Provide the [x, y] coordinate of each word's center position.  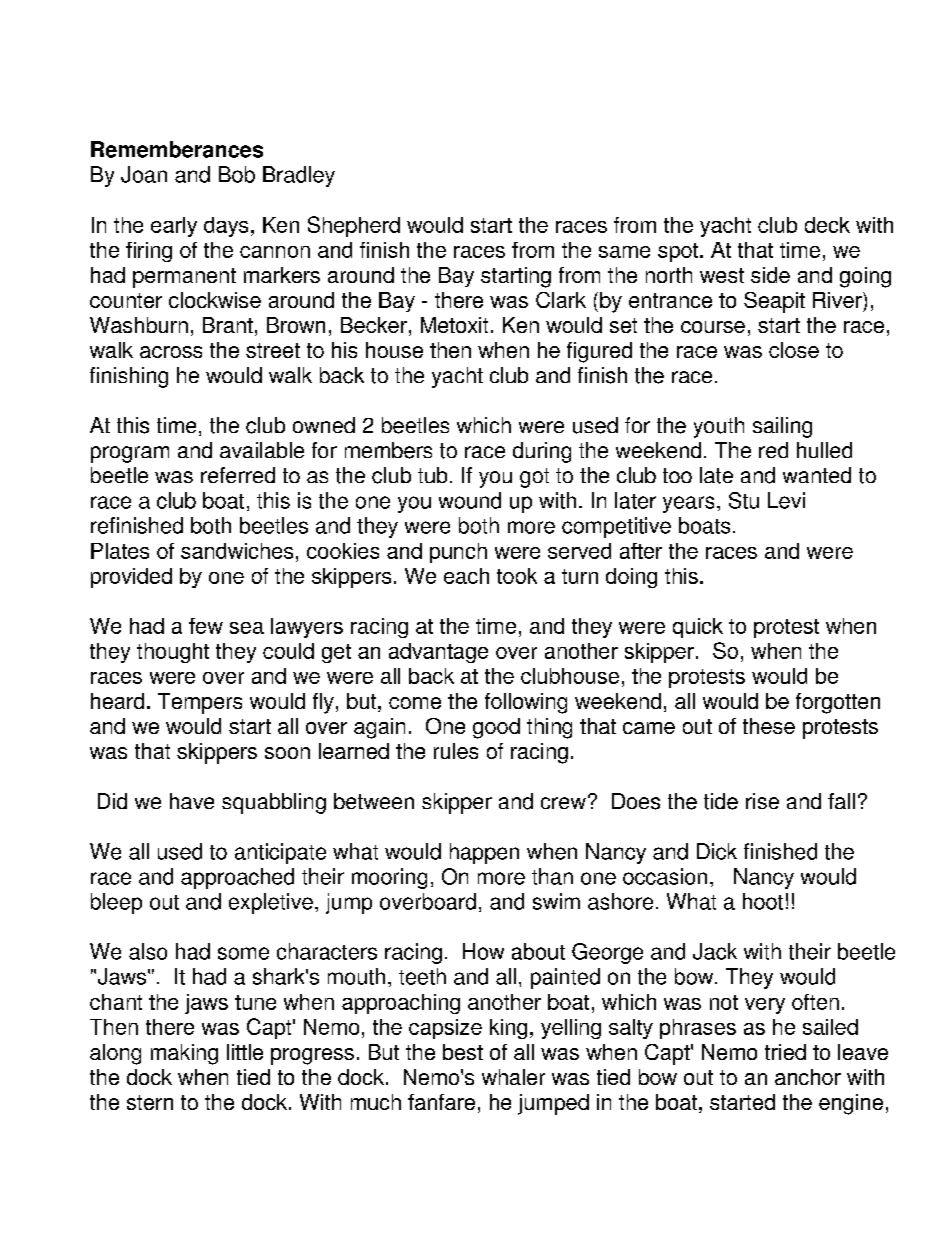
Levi [786, 500]
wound [470, 500]
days [226, 227]
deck [827, 225]
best [463, 1052]
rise [762, 801]
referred [238, 475]
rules [456, 751]
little [245, 1052]
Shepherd [354, 226]
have [192, 801]
